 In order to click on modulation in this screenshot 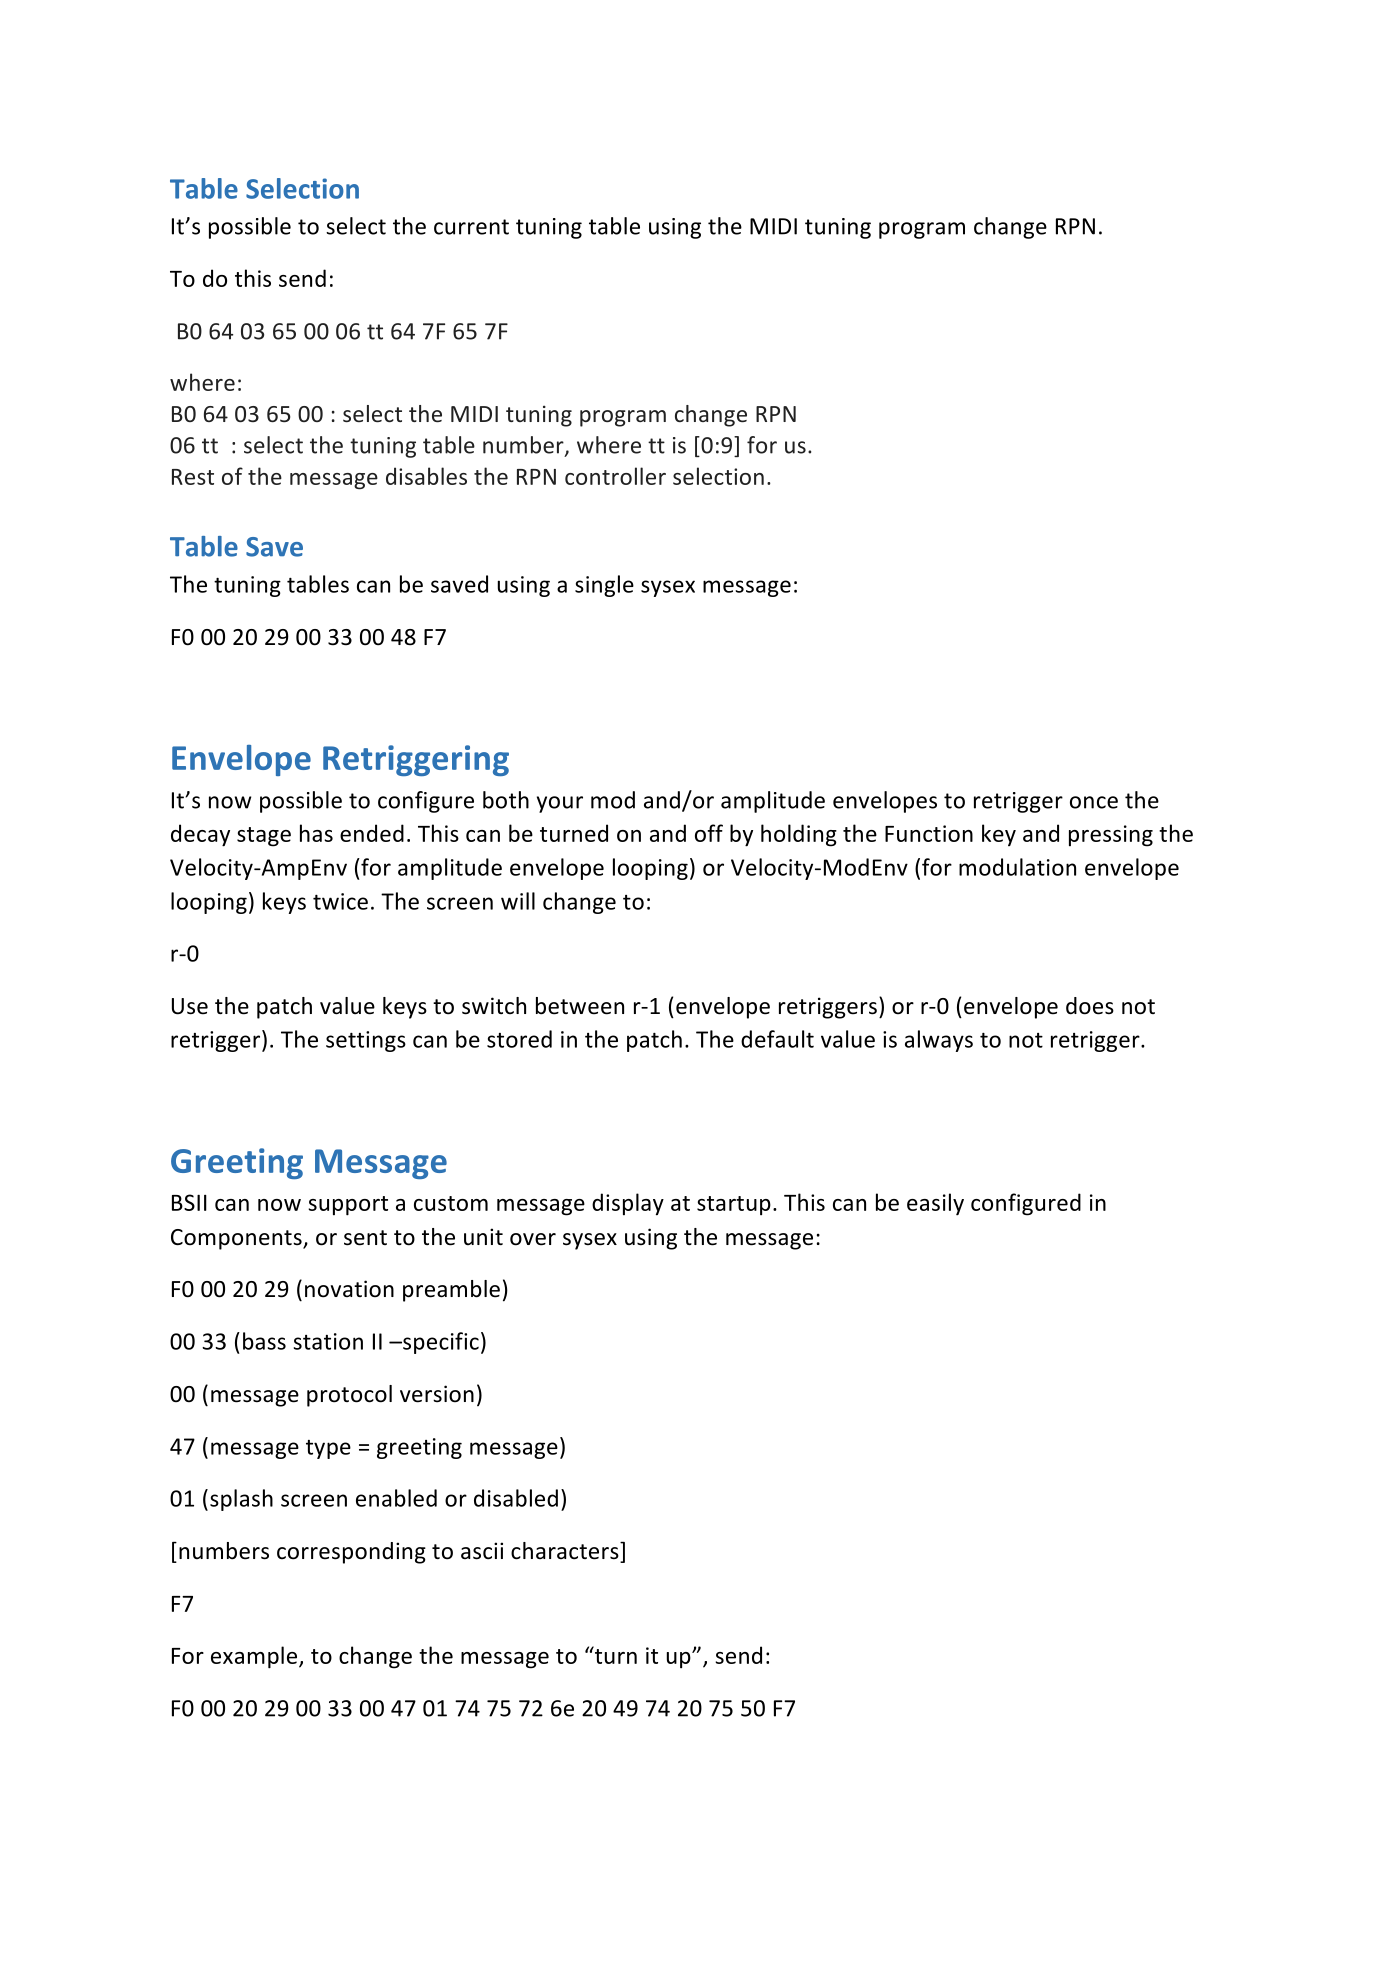, I will do `click(1017, 867)`.
